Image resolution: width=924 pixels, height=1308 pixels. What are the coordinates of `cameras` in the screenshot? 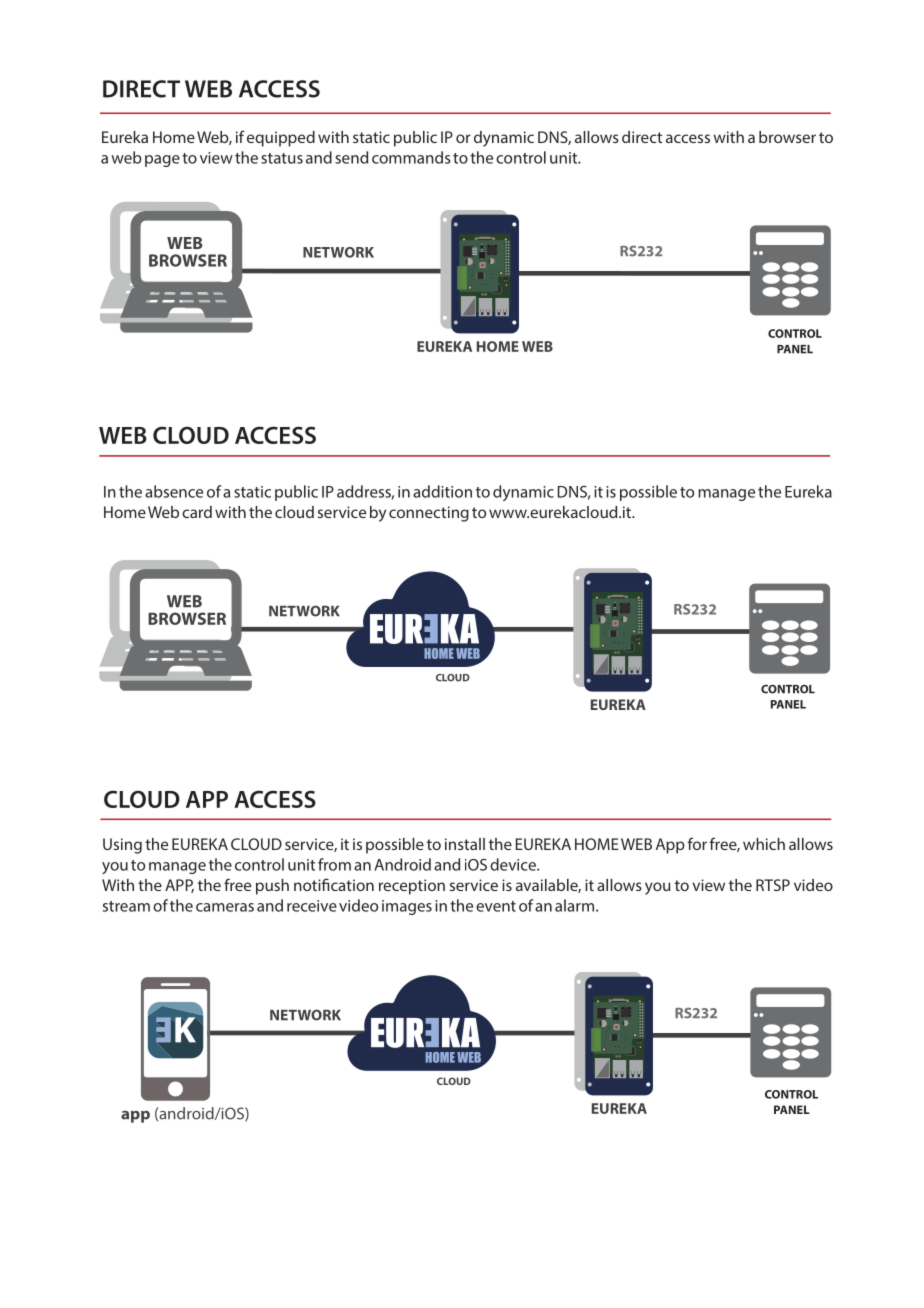 It's located at (225, 907).
